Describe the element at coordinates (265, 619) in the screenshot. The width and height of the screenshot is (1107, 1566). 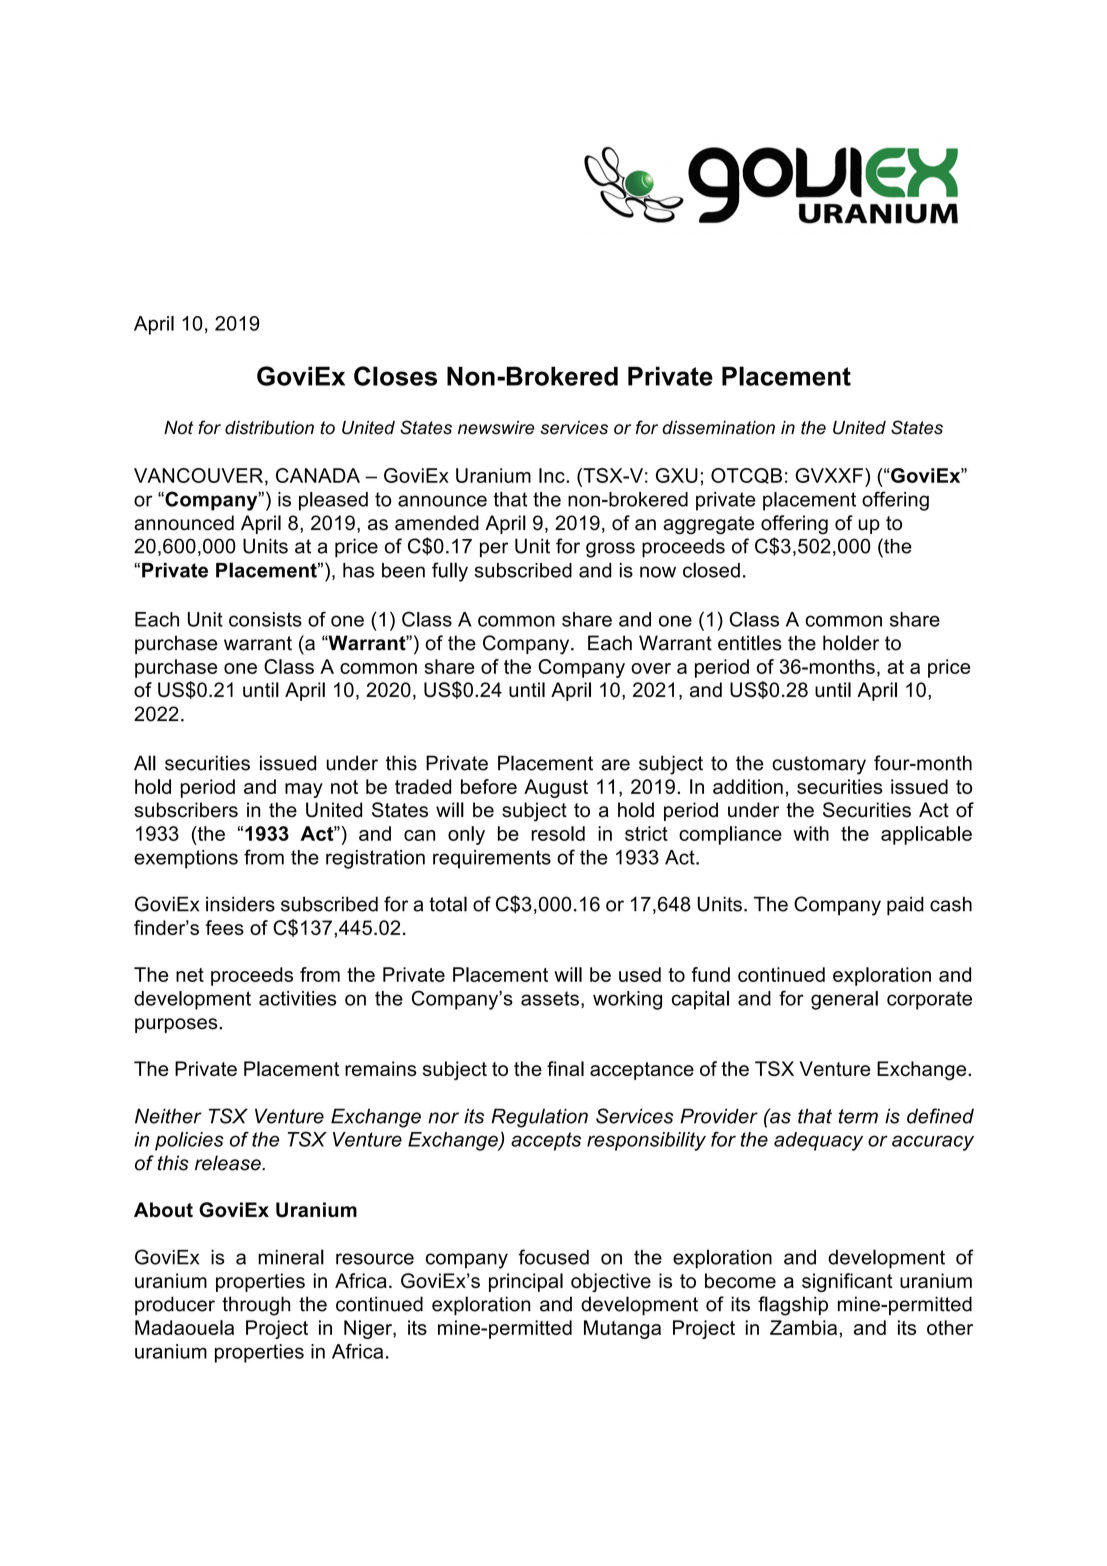
I see `consists` at that location.
